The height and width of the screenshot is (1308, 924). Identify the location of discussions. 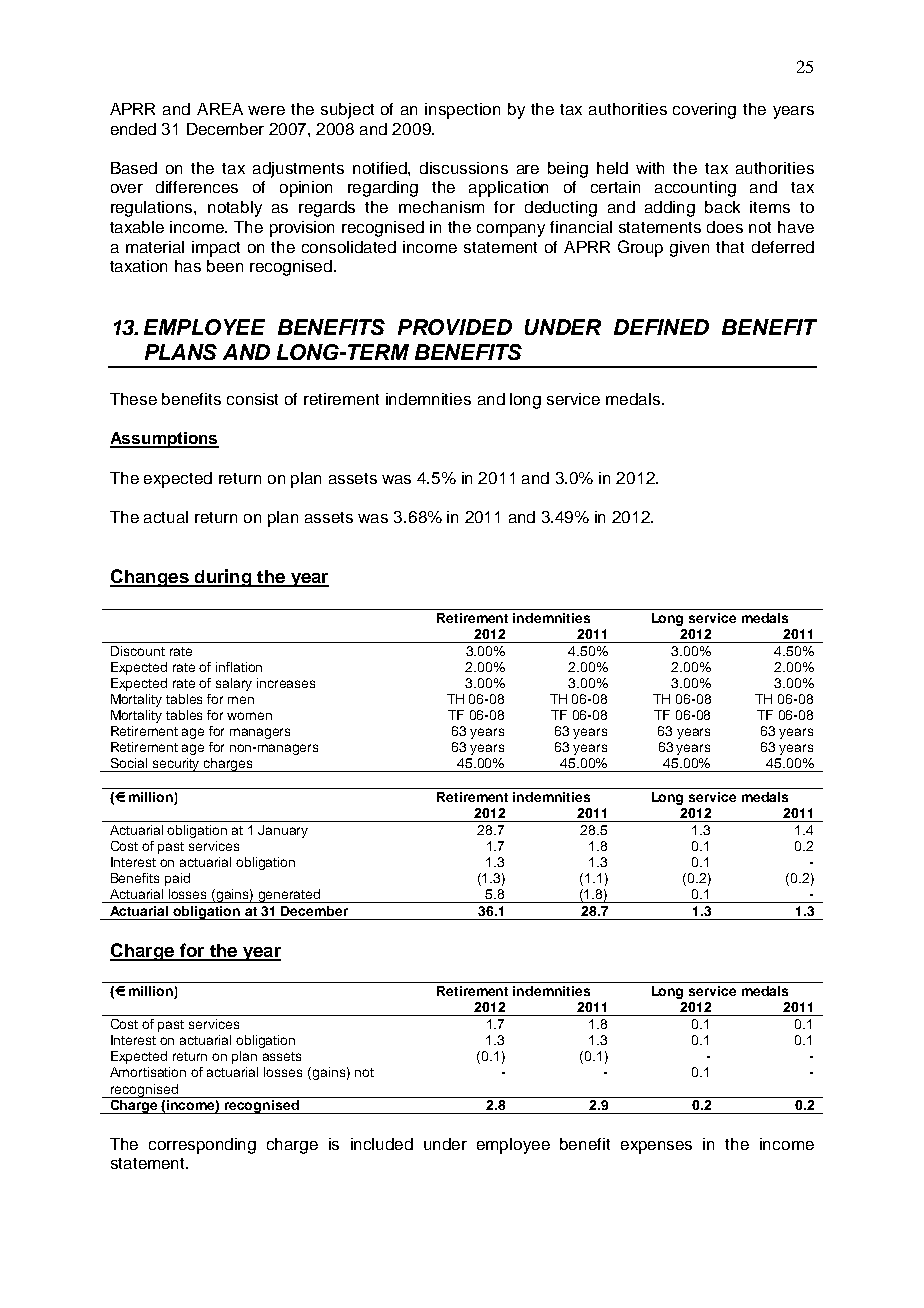
(464, 168).
